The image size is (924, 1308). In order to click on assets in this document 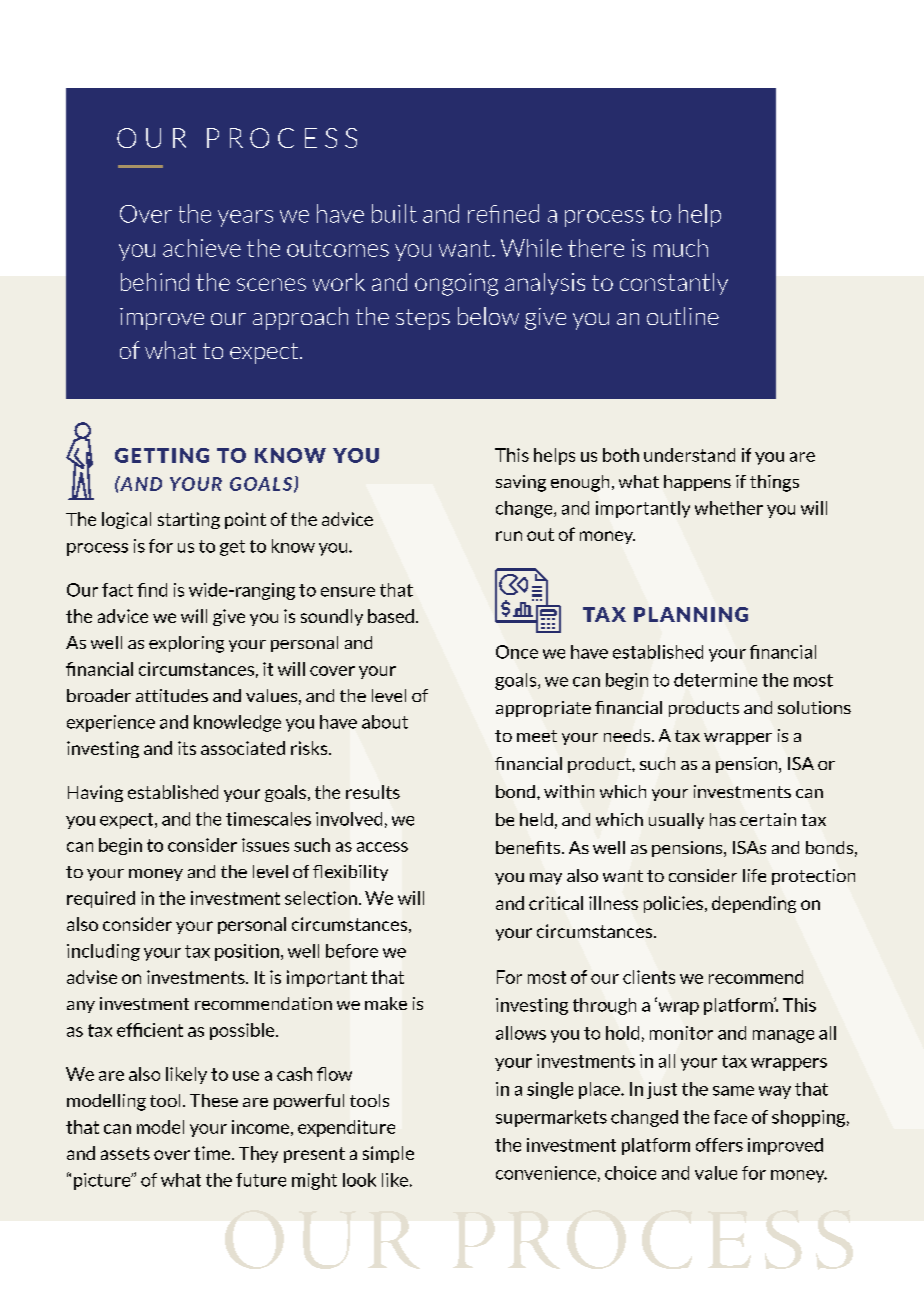, I will do `click(125, 1153)`.
